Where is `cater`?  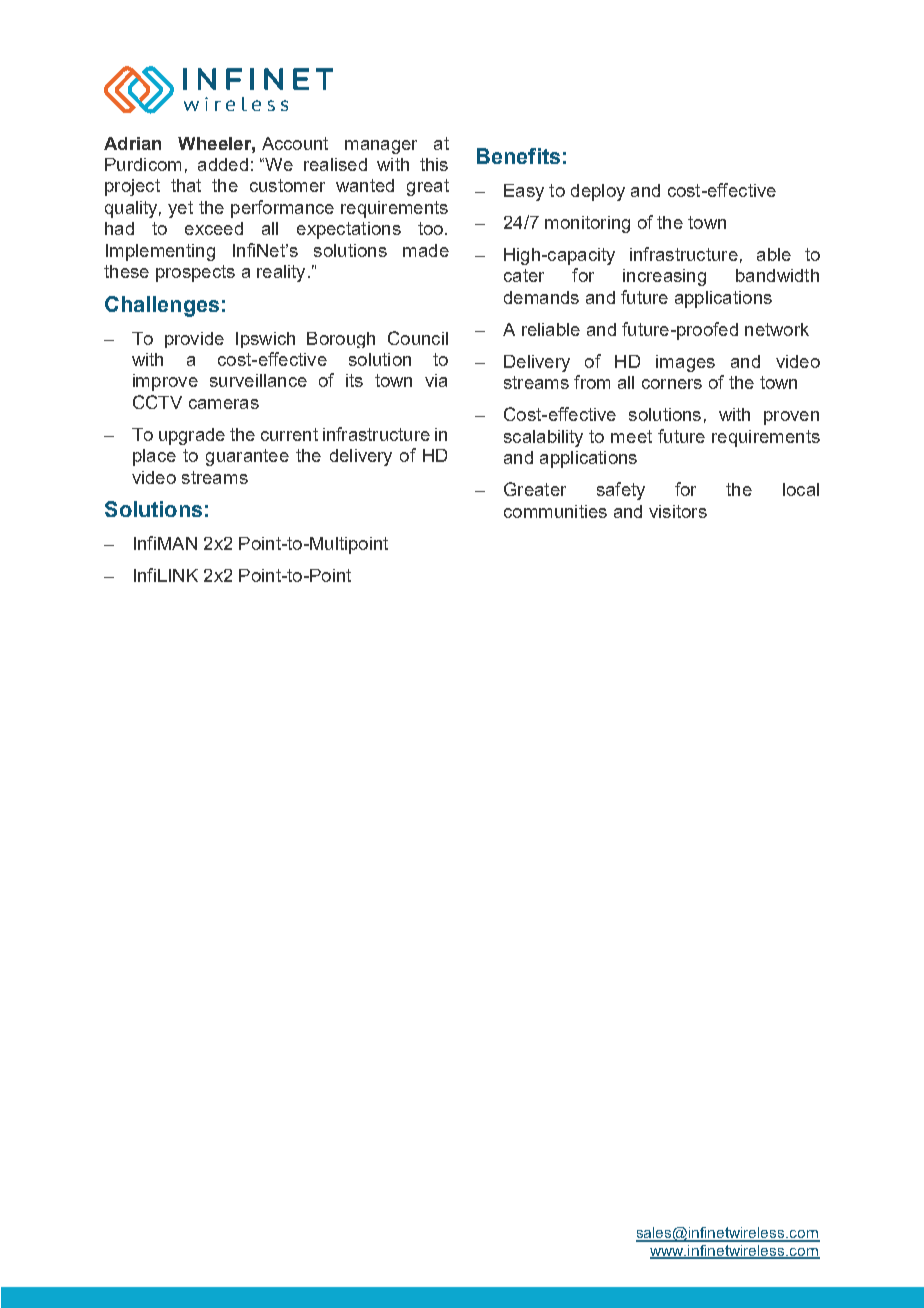
cater is located at coordinates (524, 275).
